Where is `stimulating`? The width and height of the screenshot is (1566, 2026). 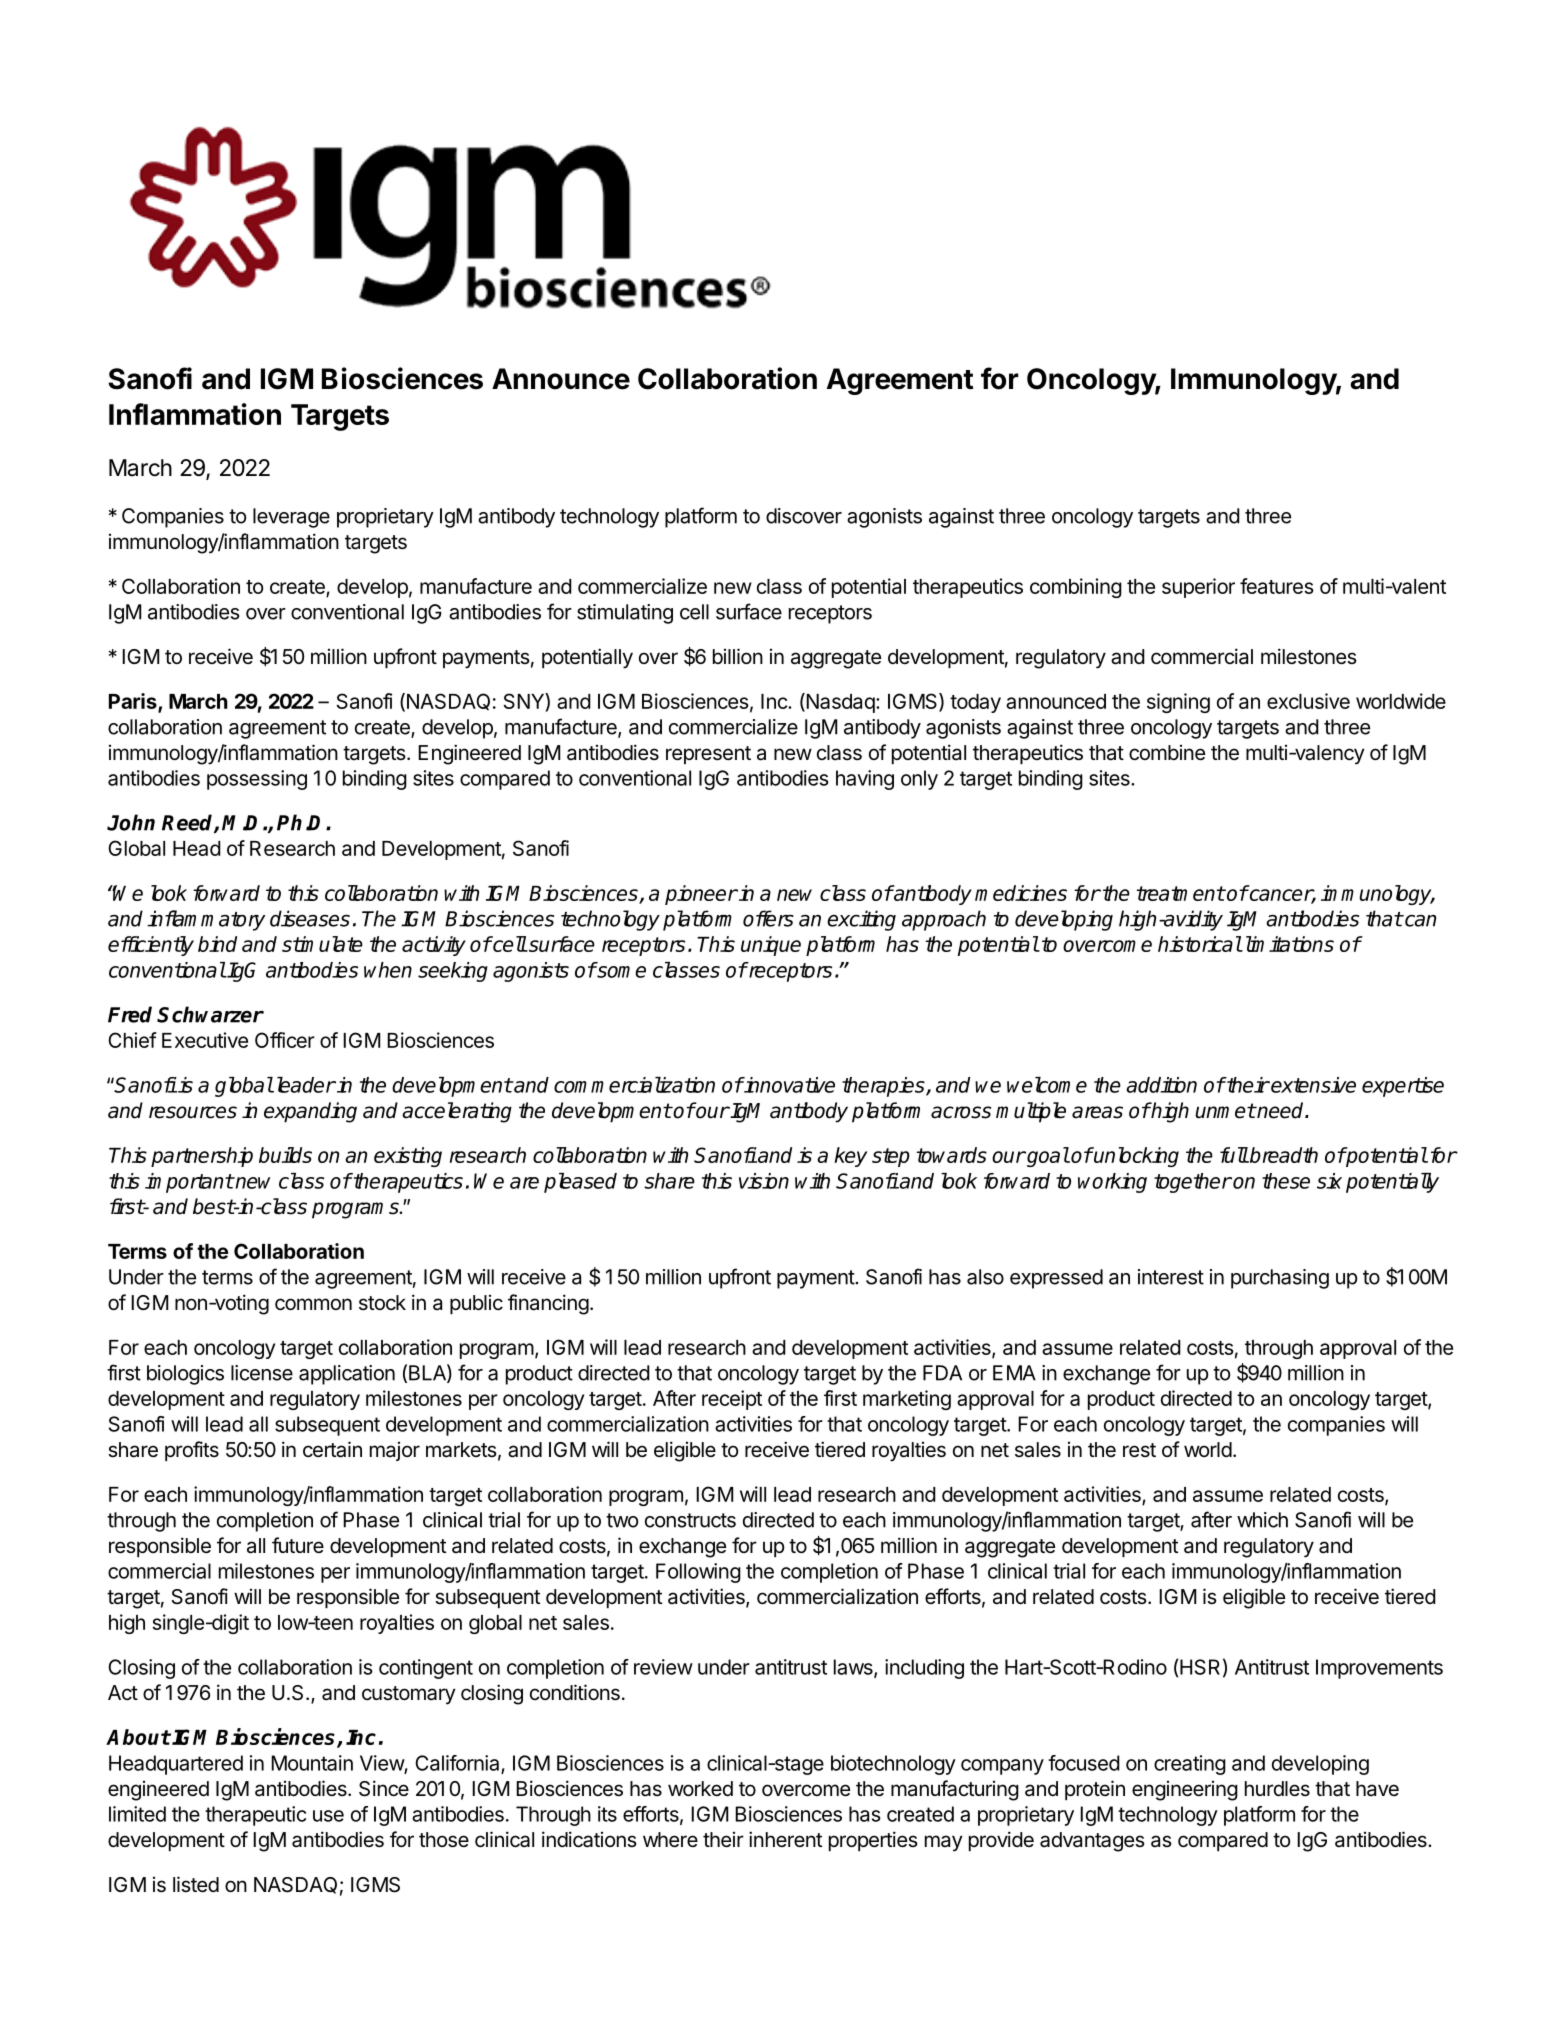 stimulating is located at coordinates (625, 614).
